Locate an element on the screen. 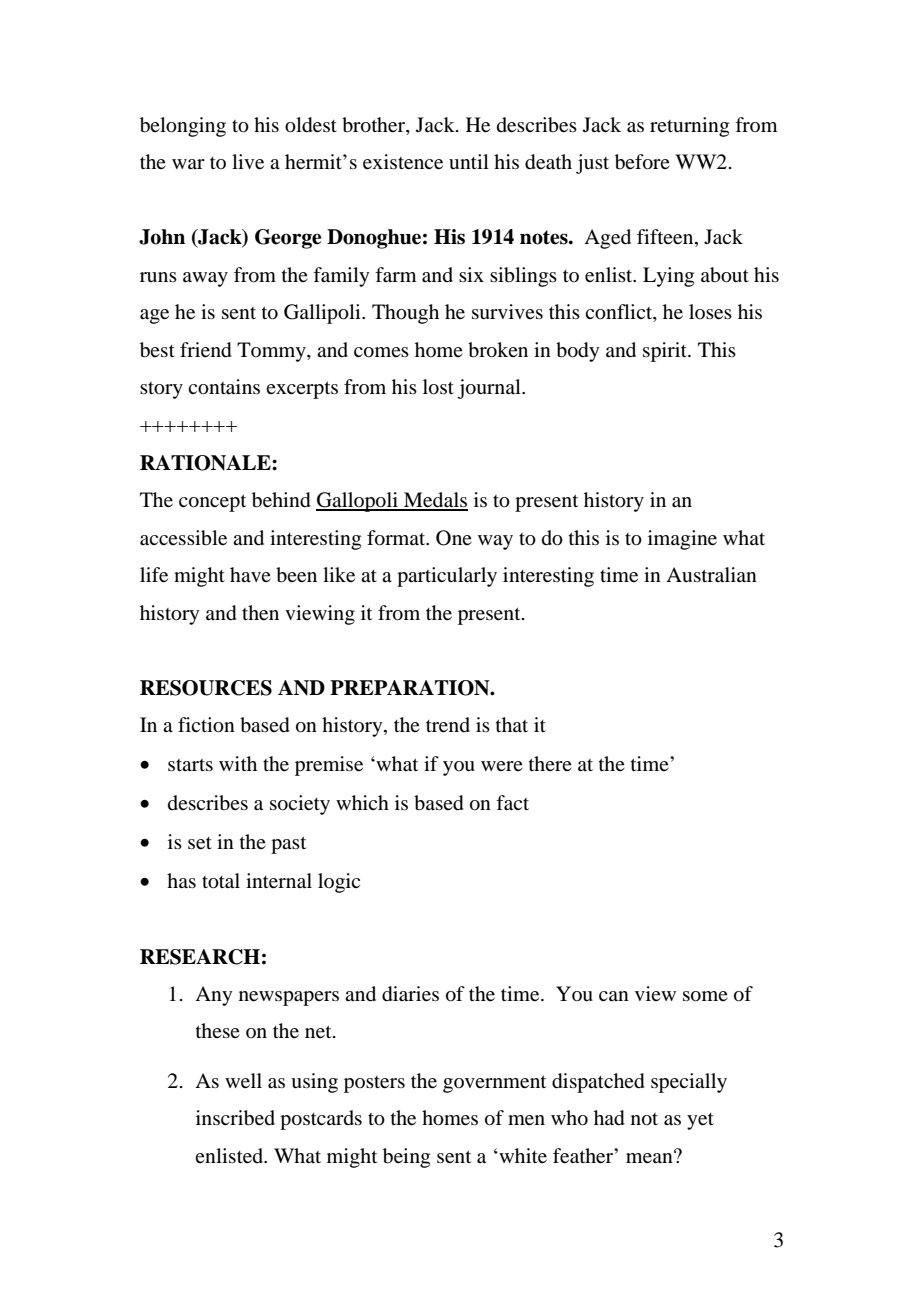 The image size is (924, 1308). total is located at coordinates (221, 881).
